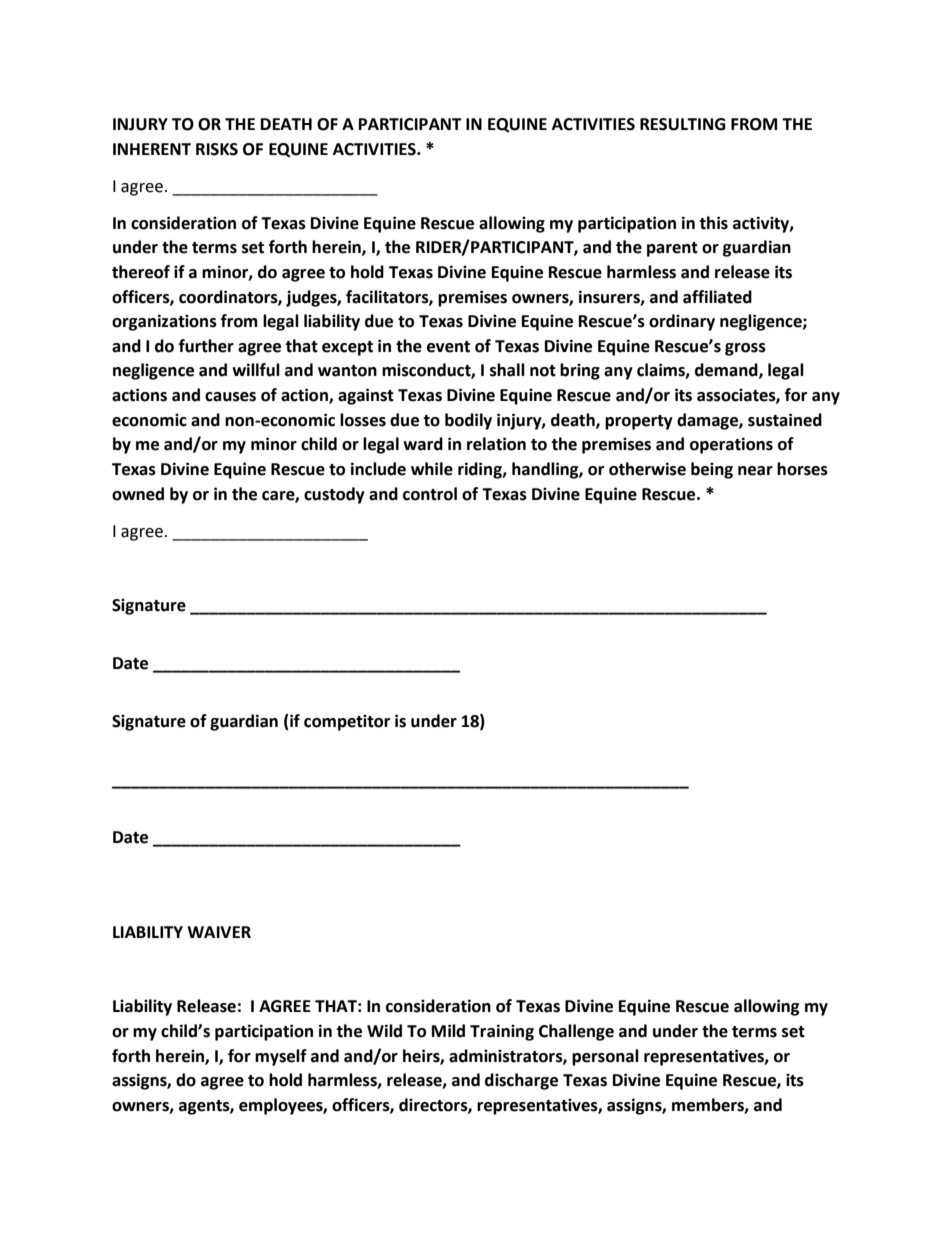  What do you see at coordinates (712, 470) in the image?
I see `being` at bounding box center [712, 470].
